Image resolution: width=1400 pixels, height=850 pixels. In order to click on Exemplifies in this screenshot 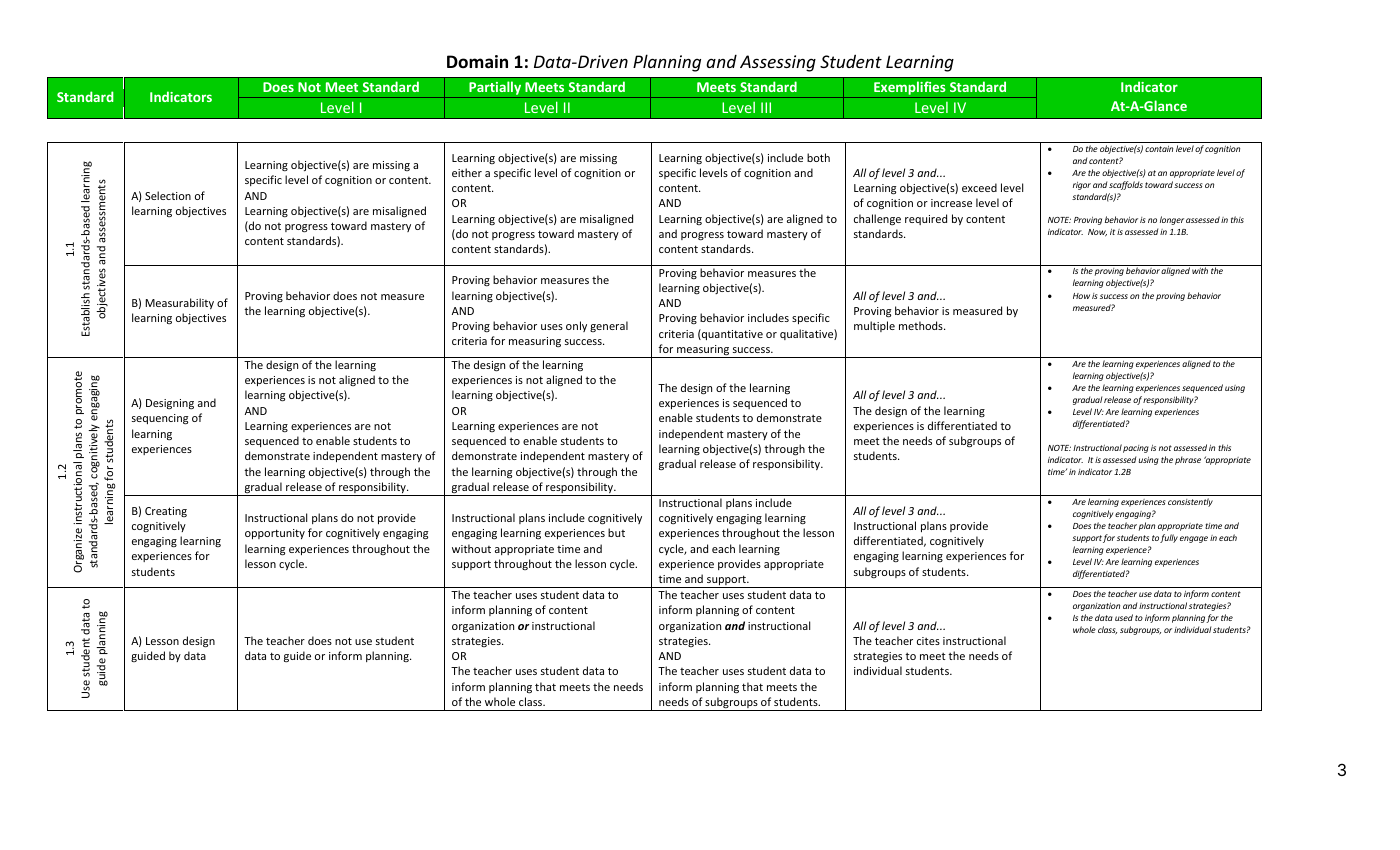, I will do `click(910, 89)`.
